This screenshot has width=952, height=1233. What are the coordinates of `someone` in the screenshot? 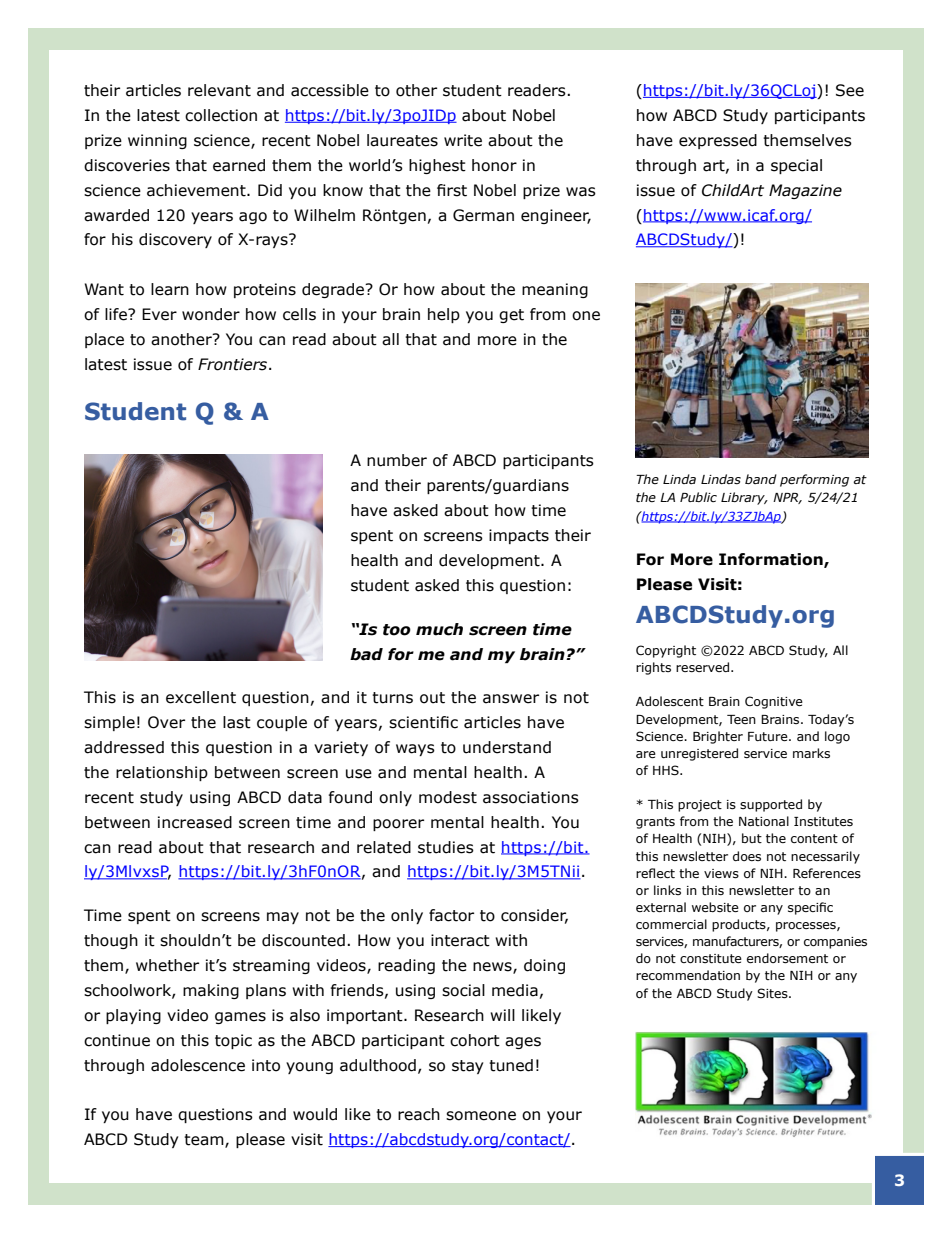 It's located at (481, 1116).
